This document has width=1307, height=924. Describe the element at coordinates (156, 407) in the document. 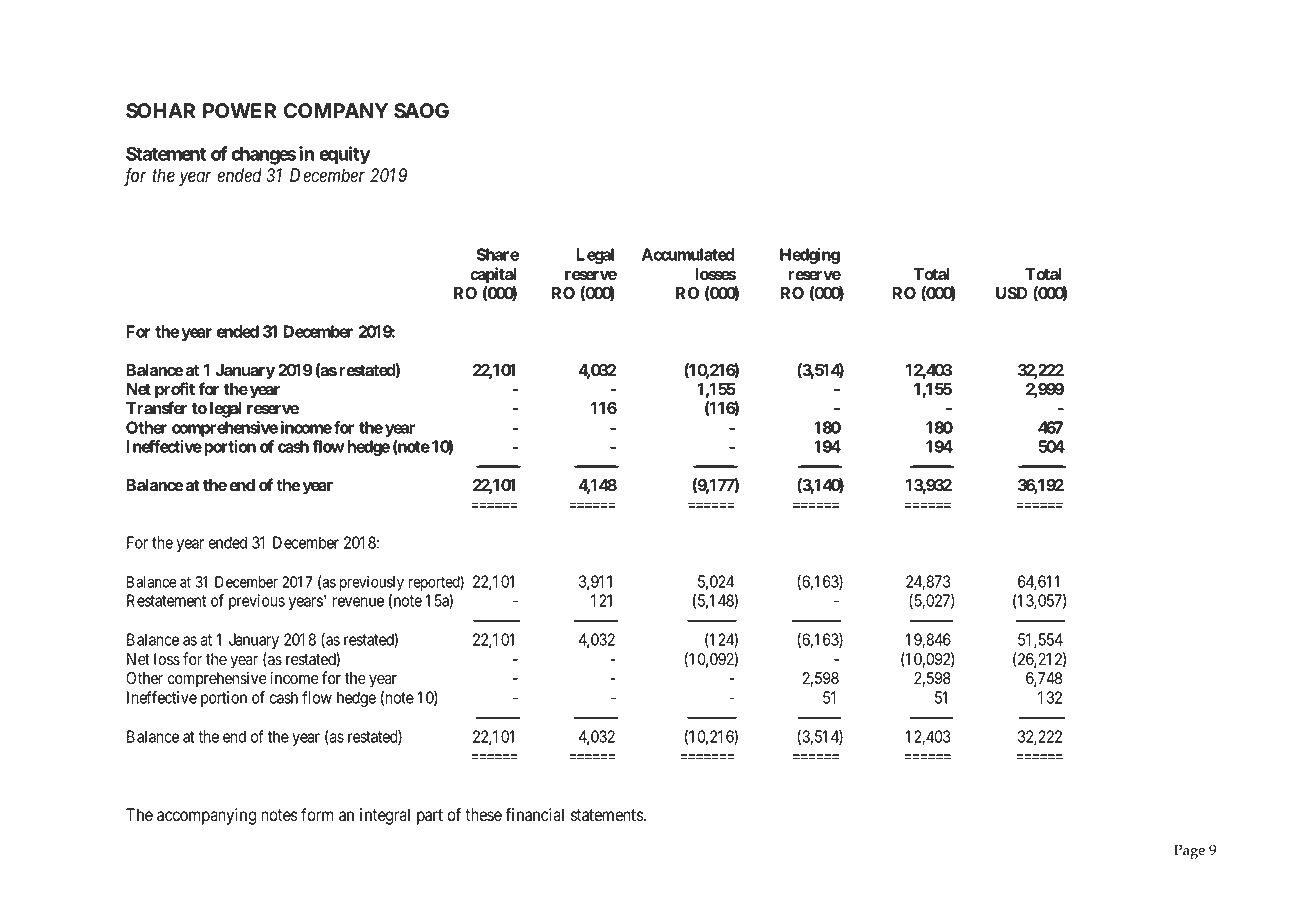

I see `Transfer` at that location.
